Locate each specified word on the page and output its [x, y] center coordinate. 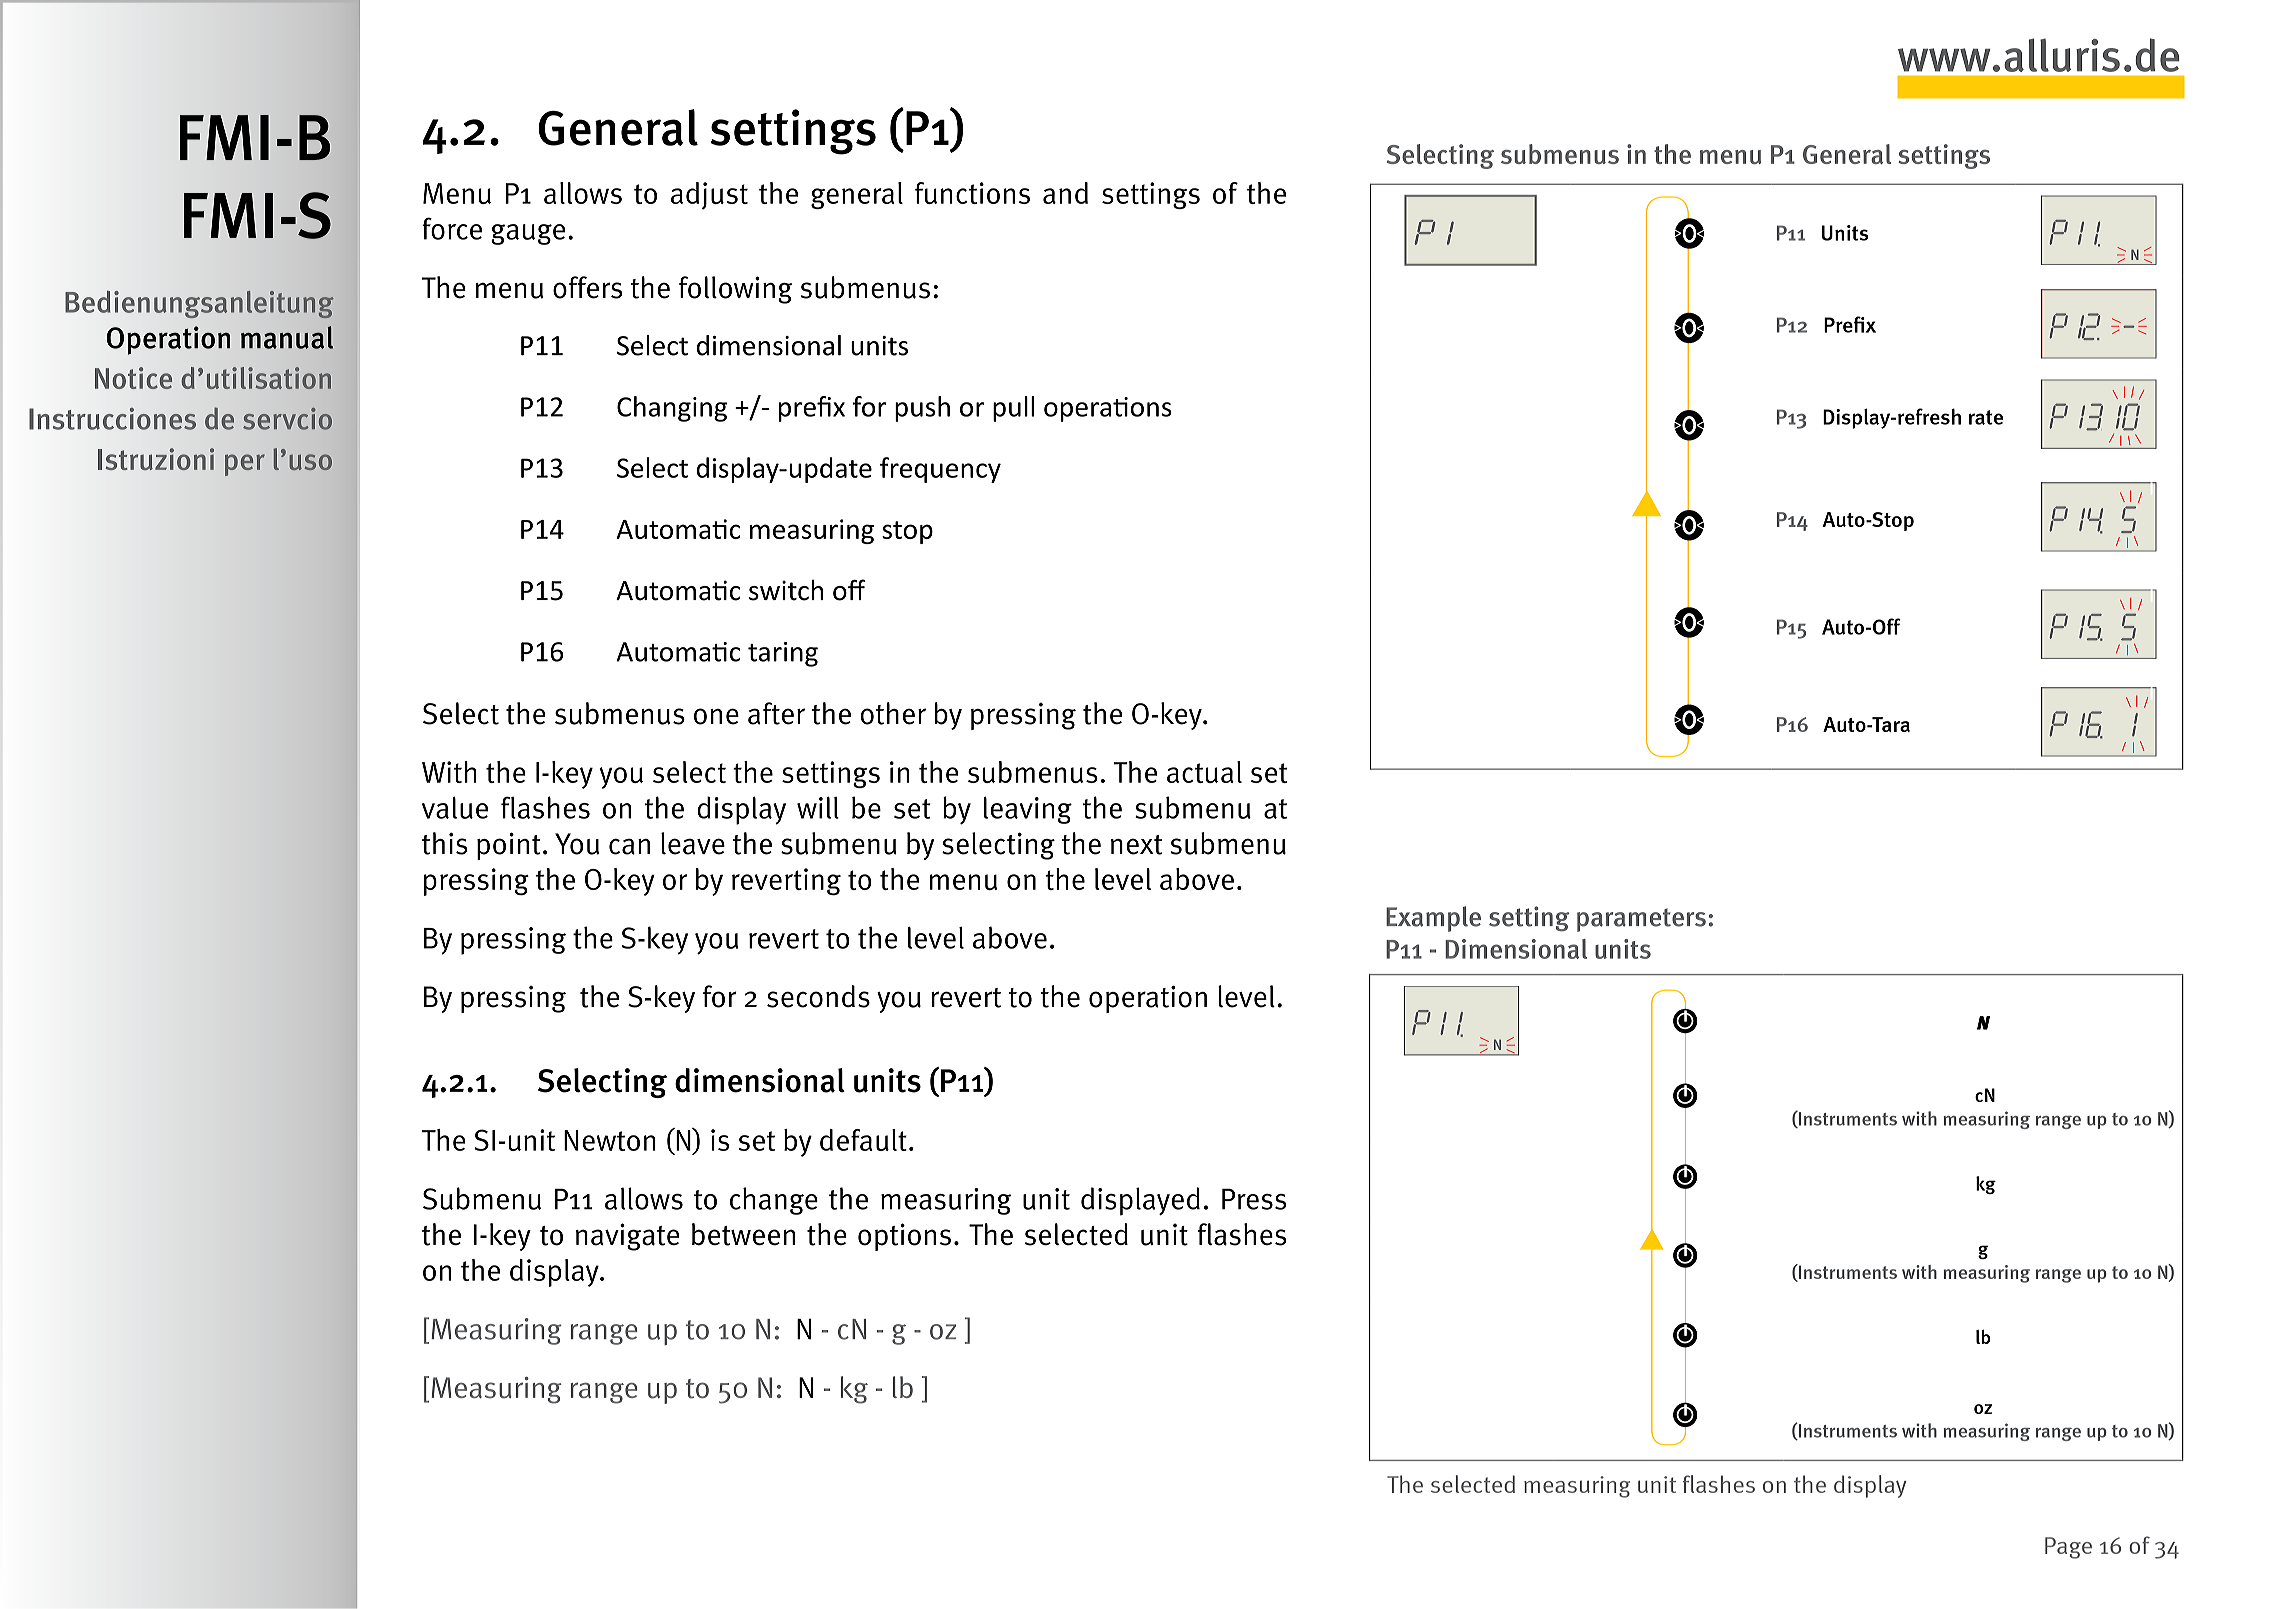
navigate [628, 1237]
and [1065, 193]
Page [2068, 1548]
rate [1986, 417]
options [904, 1237]
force [452, 228]
